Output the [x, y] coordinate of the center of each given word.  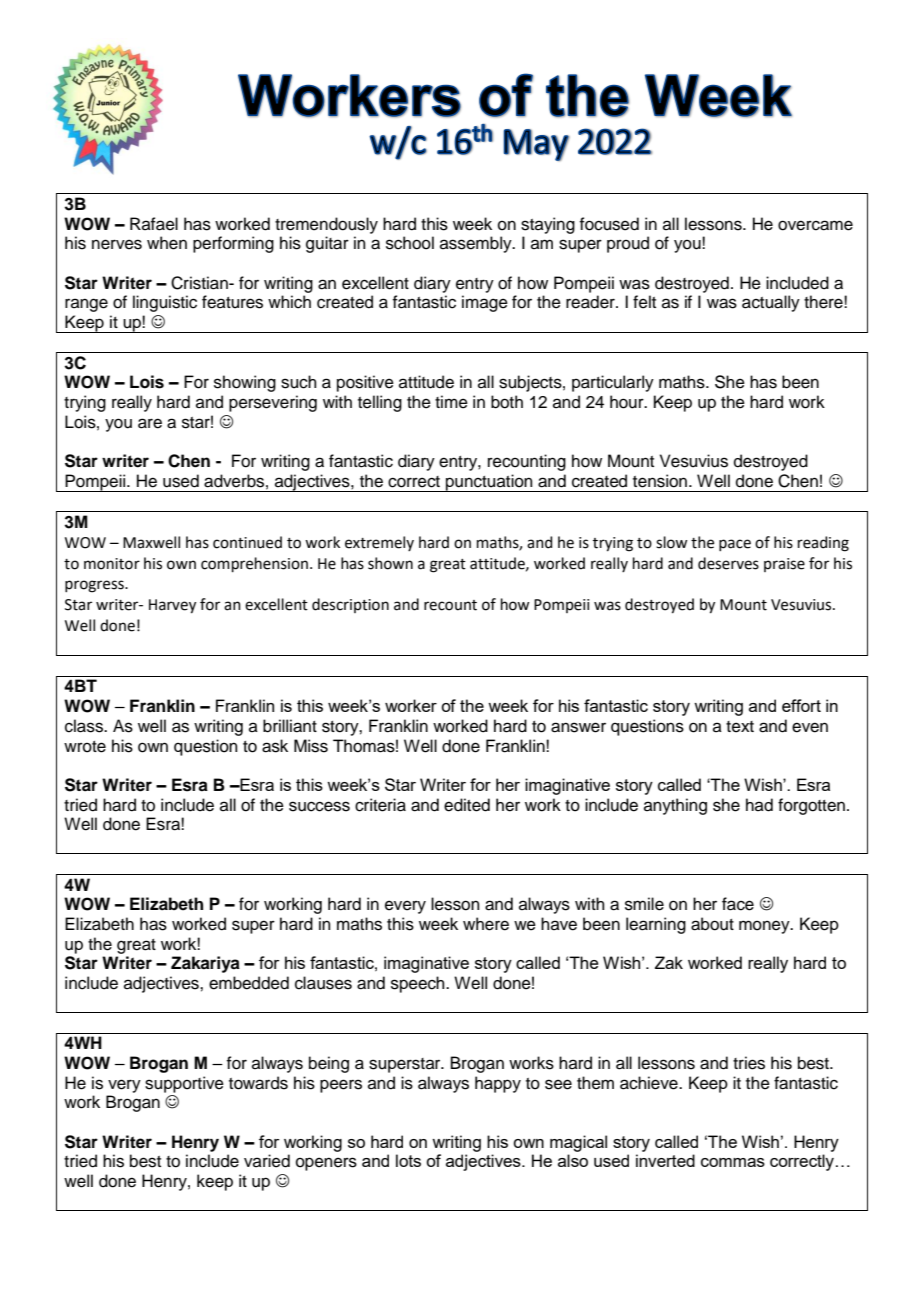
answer [578, 727]
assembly [477, 244]
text [740, 727]
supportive [184, 1084]
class [85, 726]
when [167, 243]
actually [771, 303]
